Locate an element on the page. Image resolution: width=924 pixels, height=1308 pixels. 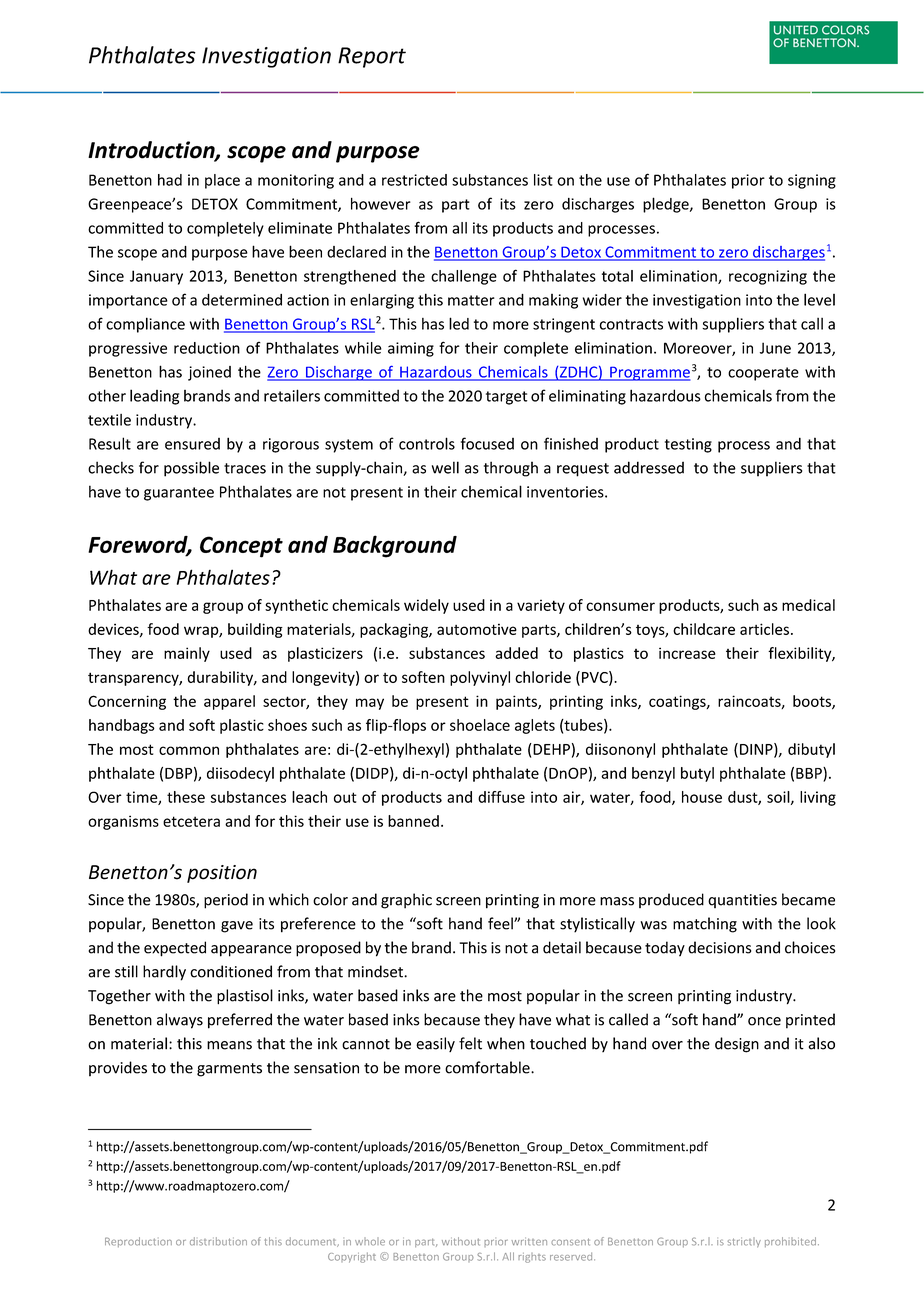
distribution is located at coordinates (218, 1241).
